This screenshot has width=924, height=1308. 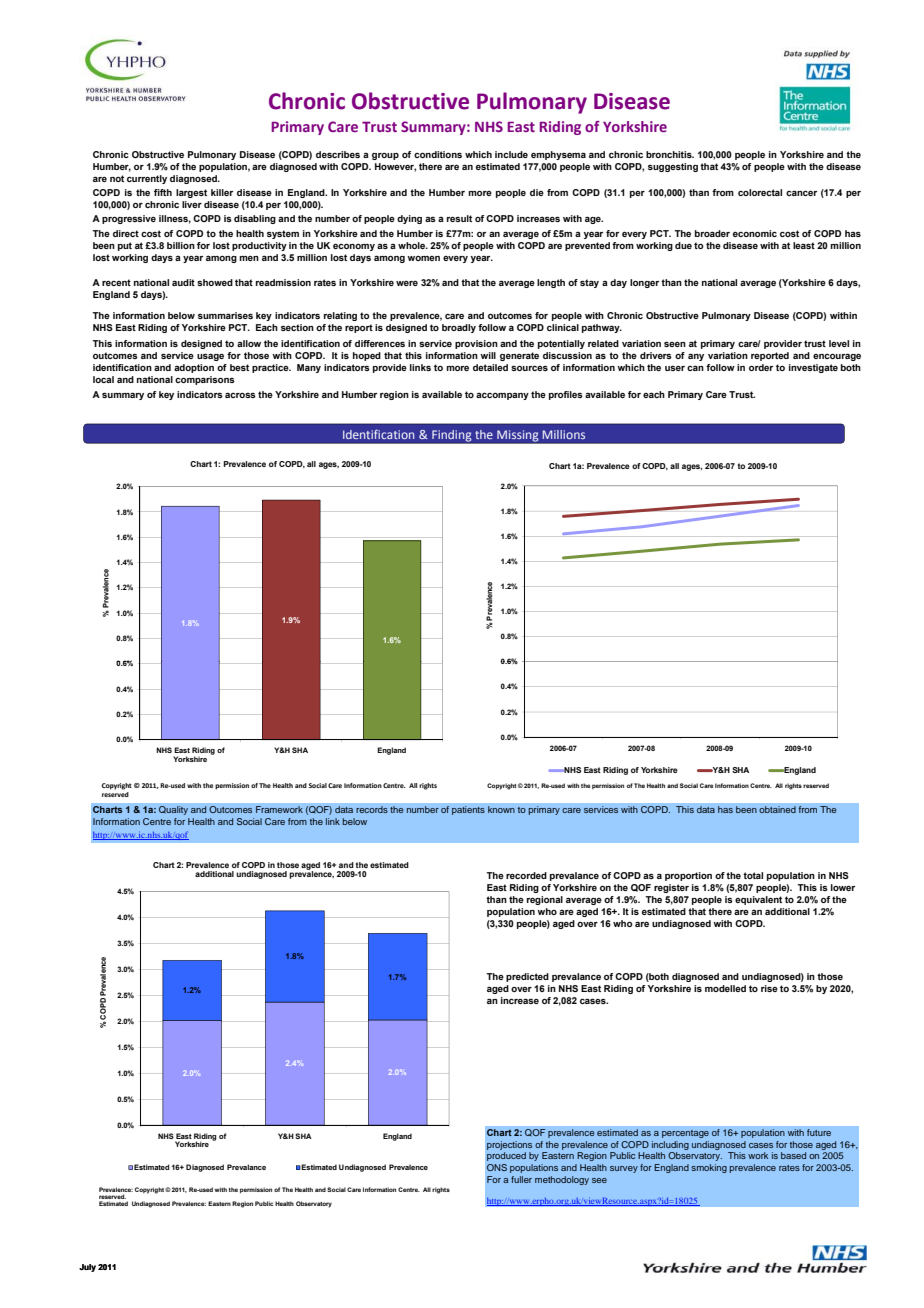 What do you see at coordinates (777, 809) in the screenshot?
I see `obtained` at bounding box center [777, 809].
